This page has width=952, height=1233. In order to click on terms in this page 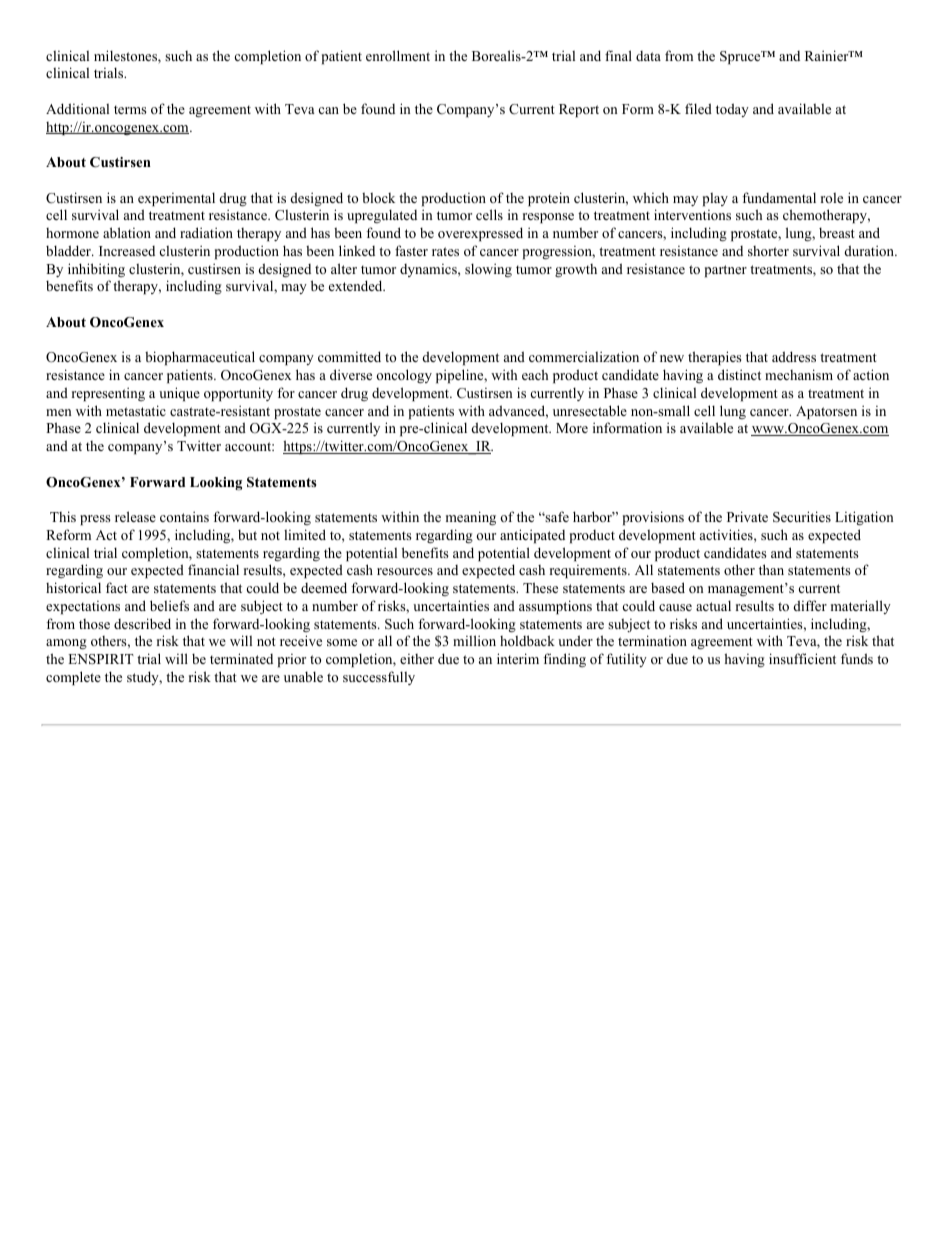, I will do `click(130, 109)`.
